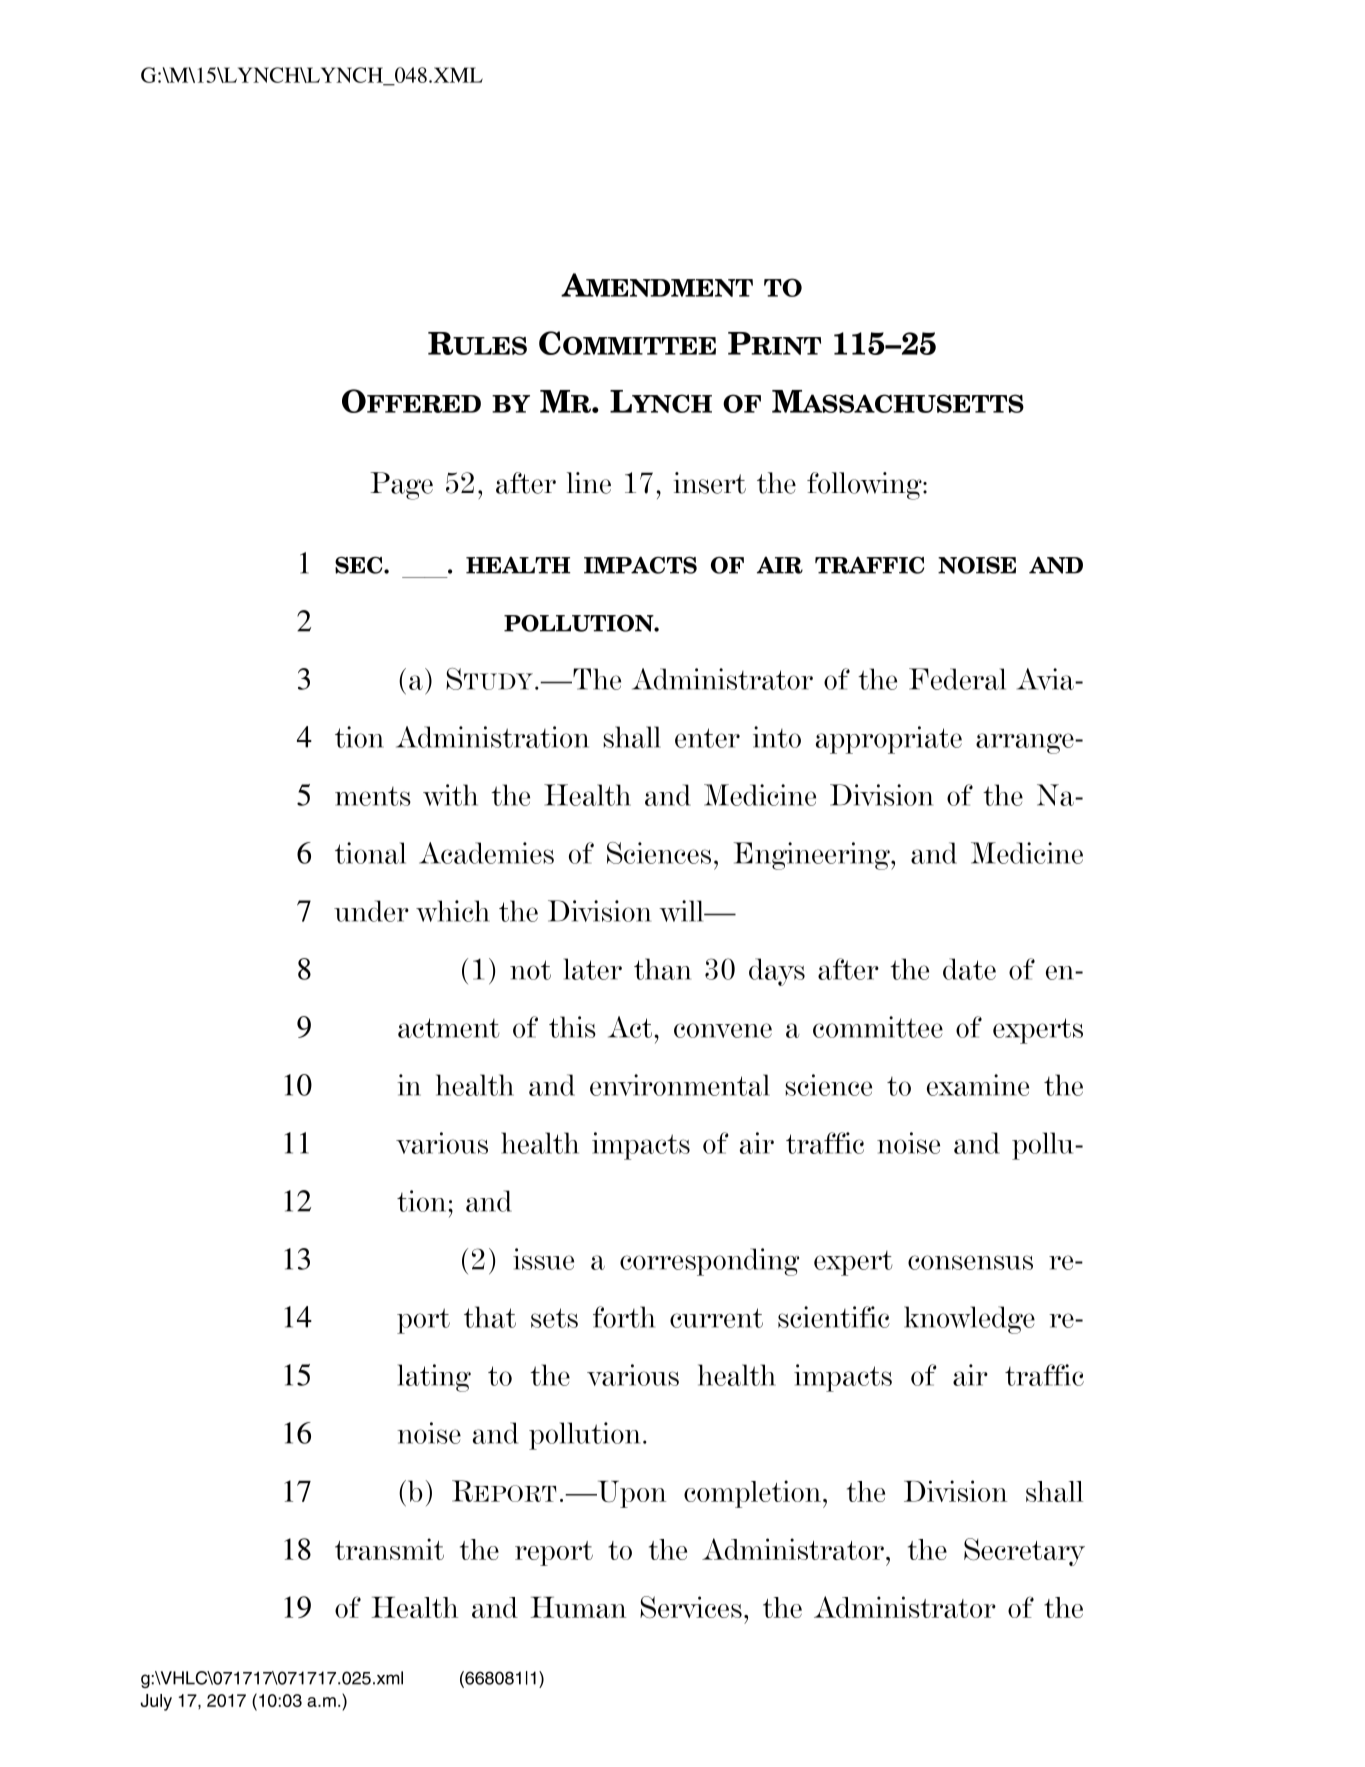 This screenshot has height=1767, width=1365. I want to click on examine, so click(978, 1085).
